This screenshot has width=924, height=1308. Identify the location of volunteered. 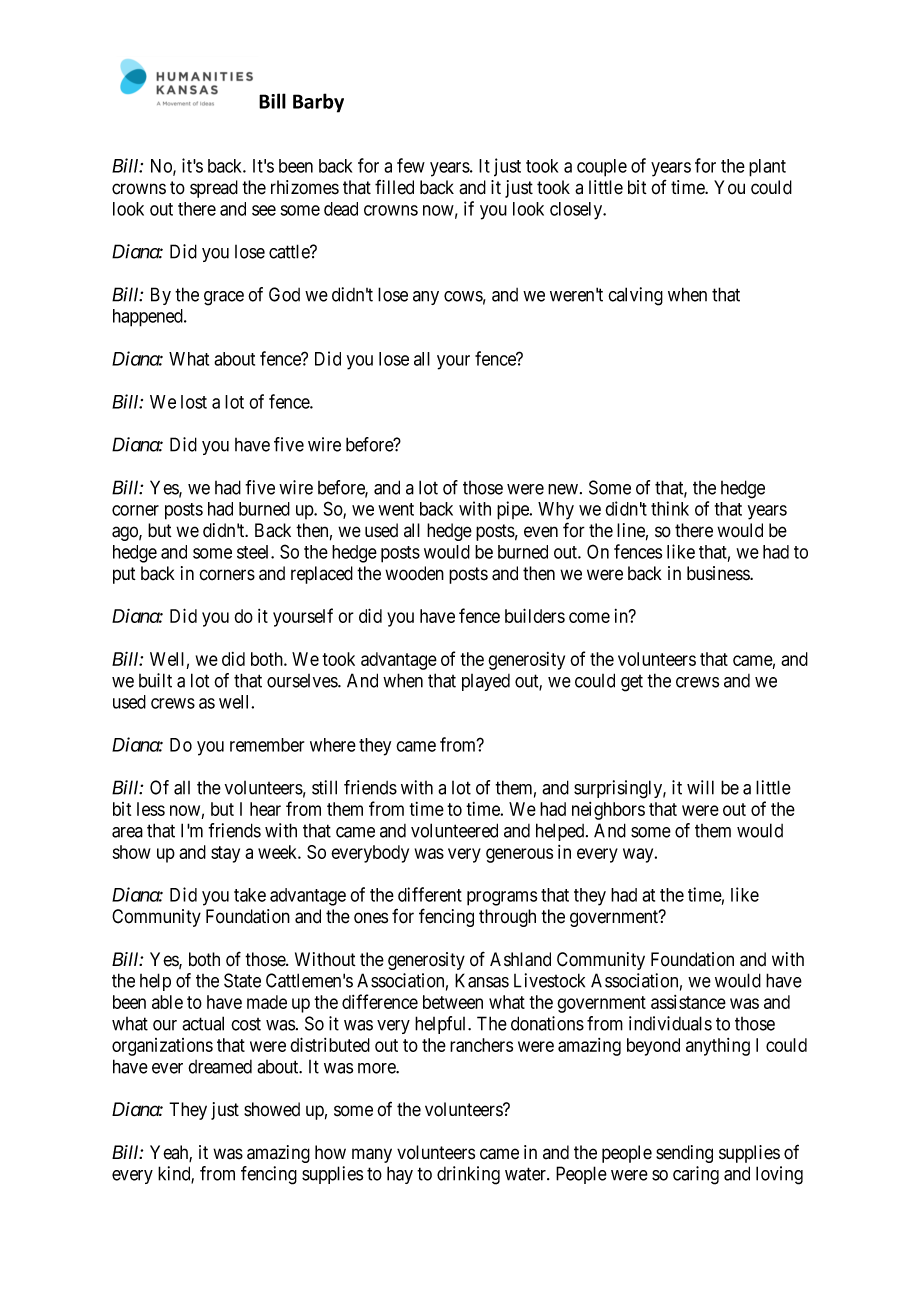
(454, 830).
